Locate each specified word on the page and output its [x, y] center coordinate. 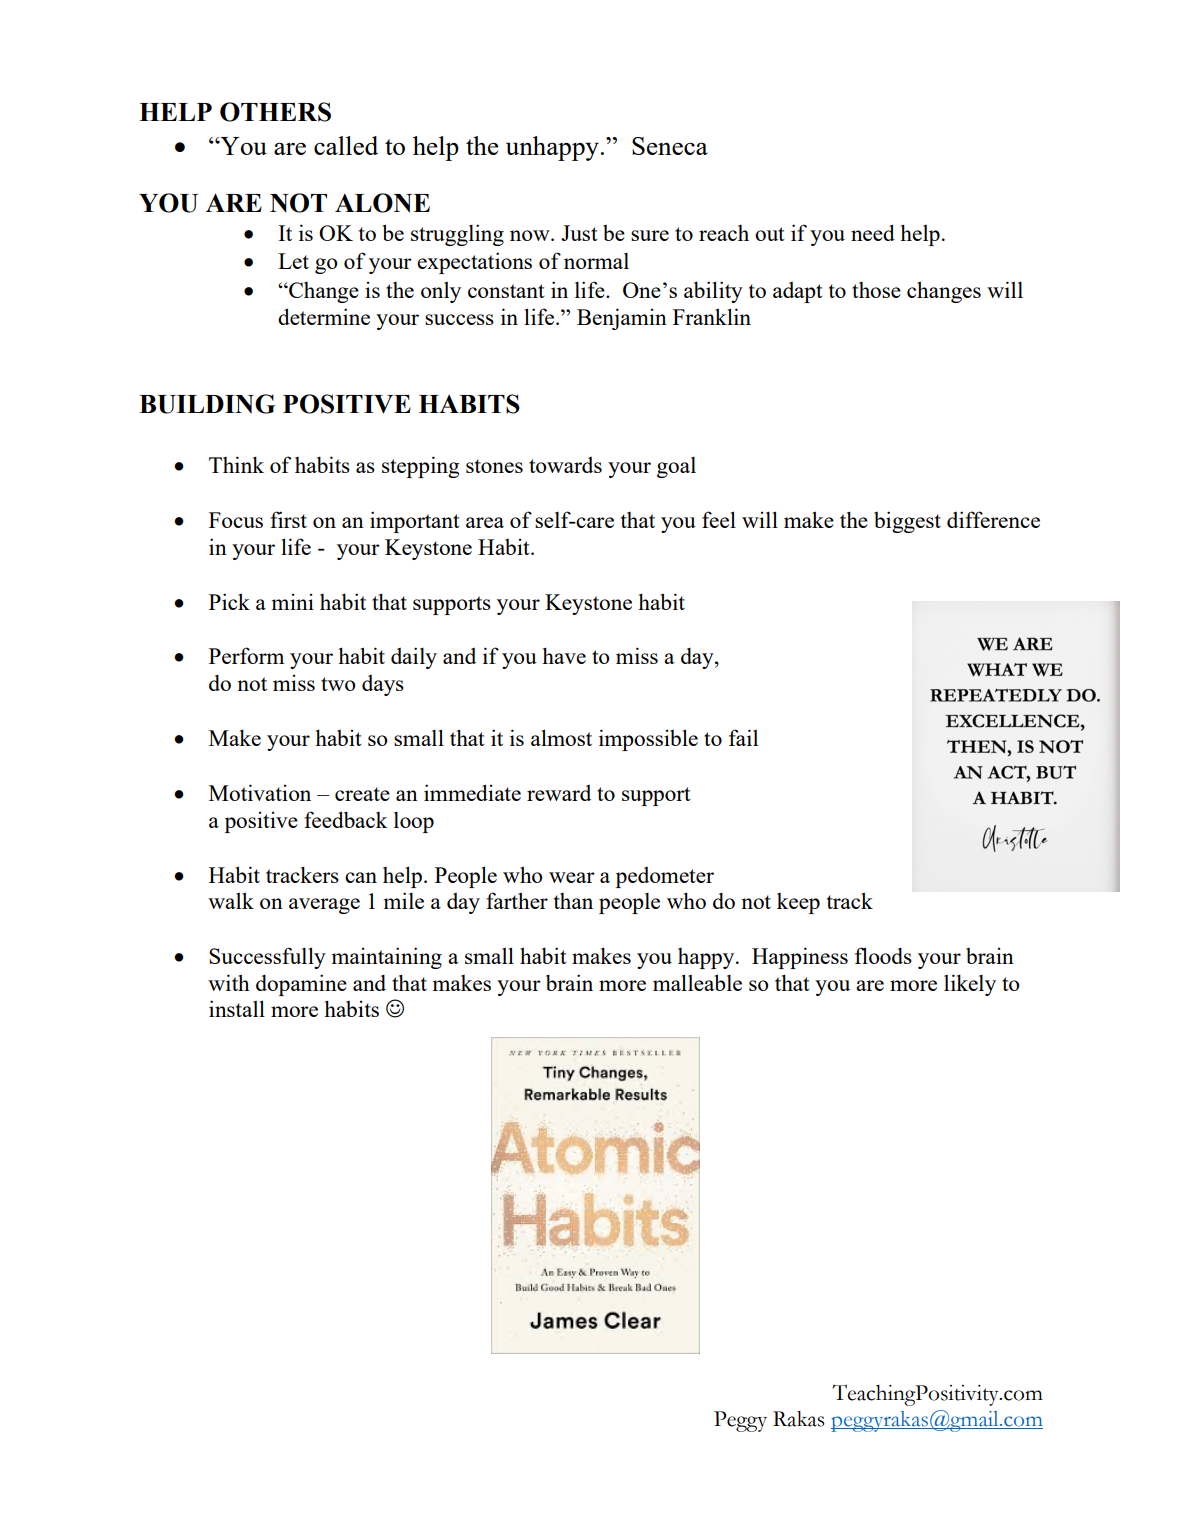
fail [743, 737]
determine [324, 316]
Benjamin [622, 319]
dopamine [301, 985]
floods [883, 955]
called [346, 145]
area [485, 522]
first [288, 519]
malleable [697, 982]
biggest [907, 522]
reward [559, 793]
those [876, 290]
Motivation [260, 792]
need [873, 232]
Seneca [670, 146]
